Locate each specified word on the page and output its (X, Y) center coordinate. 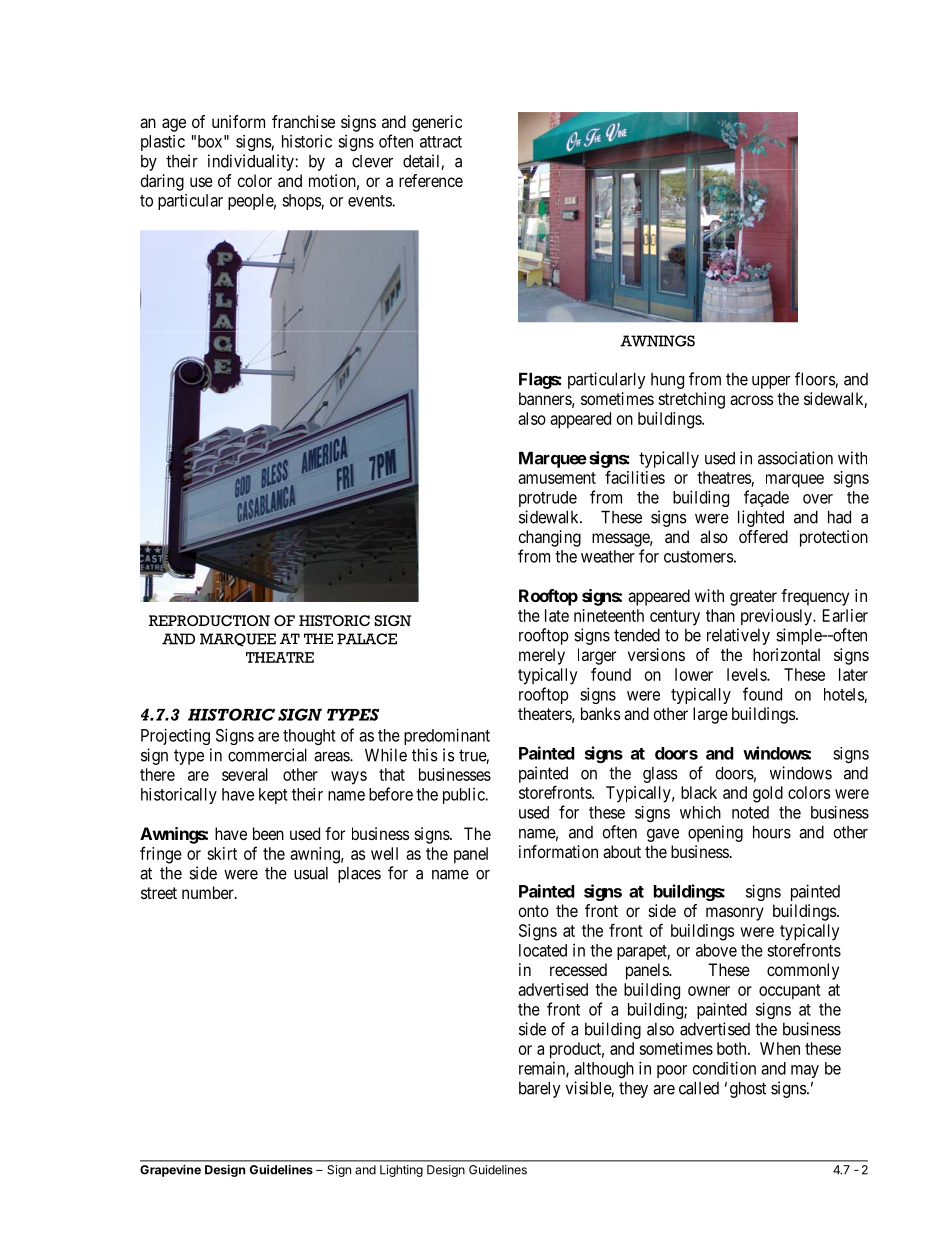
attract (441, 142)
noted (750, 812)
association (795, 458)
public (464, 796)
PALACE (367, 639)
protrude (548, 499)
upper (771, 382)
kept (273, 796)
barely (539, 1090)
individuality (252, 162)
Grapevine (170, 1171)
